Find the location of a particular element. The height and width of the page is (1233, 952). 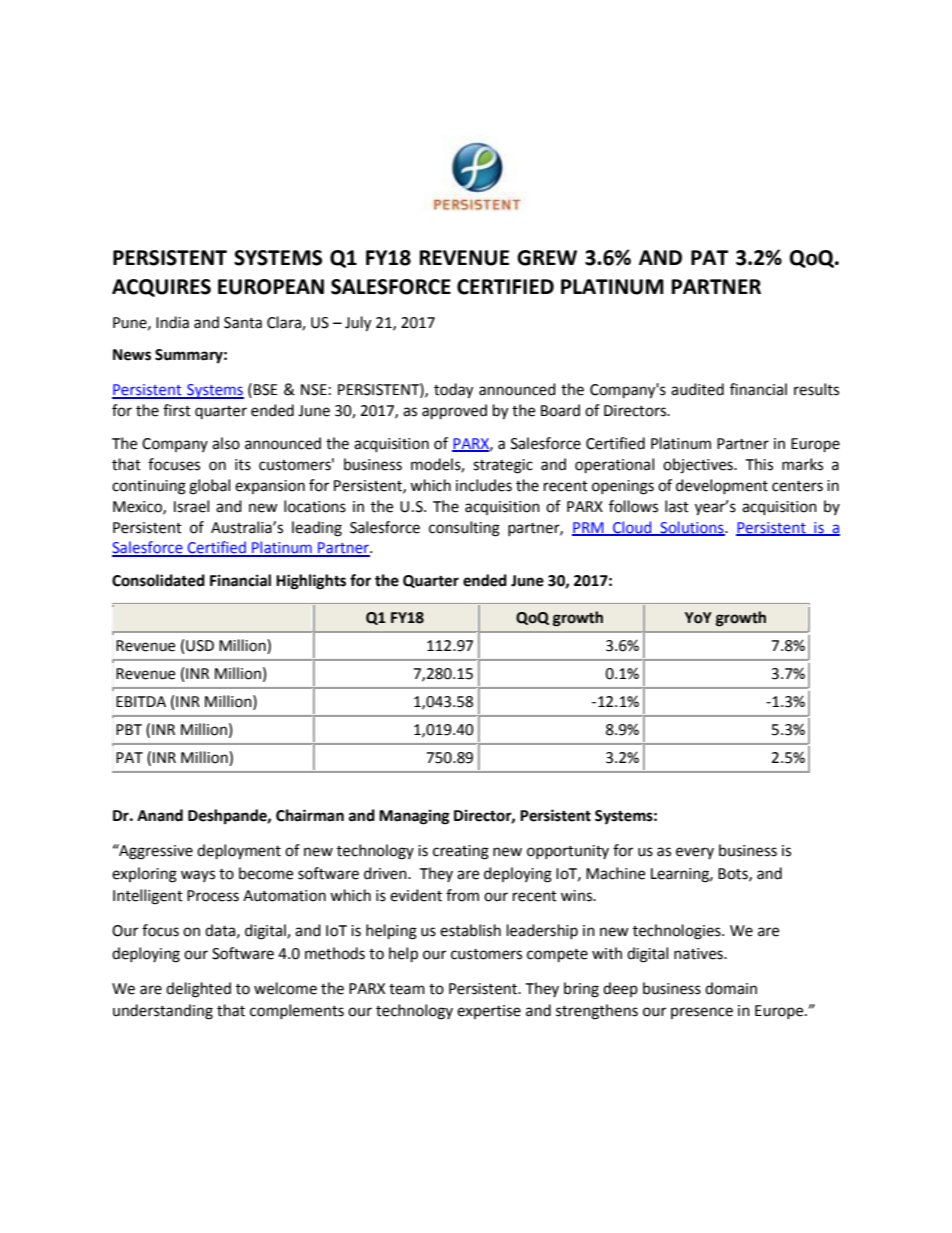

delighted is located at coordinates (198, 990).
